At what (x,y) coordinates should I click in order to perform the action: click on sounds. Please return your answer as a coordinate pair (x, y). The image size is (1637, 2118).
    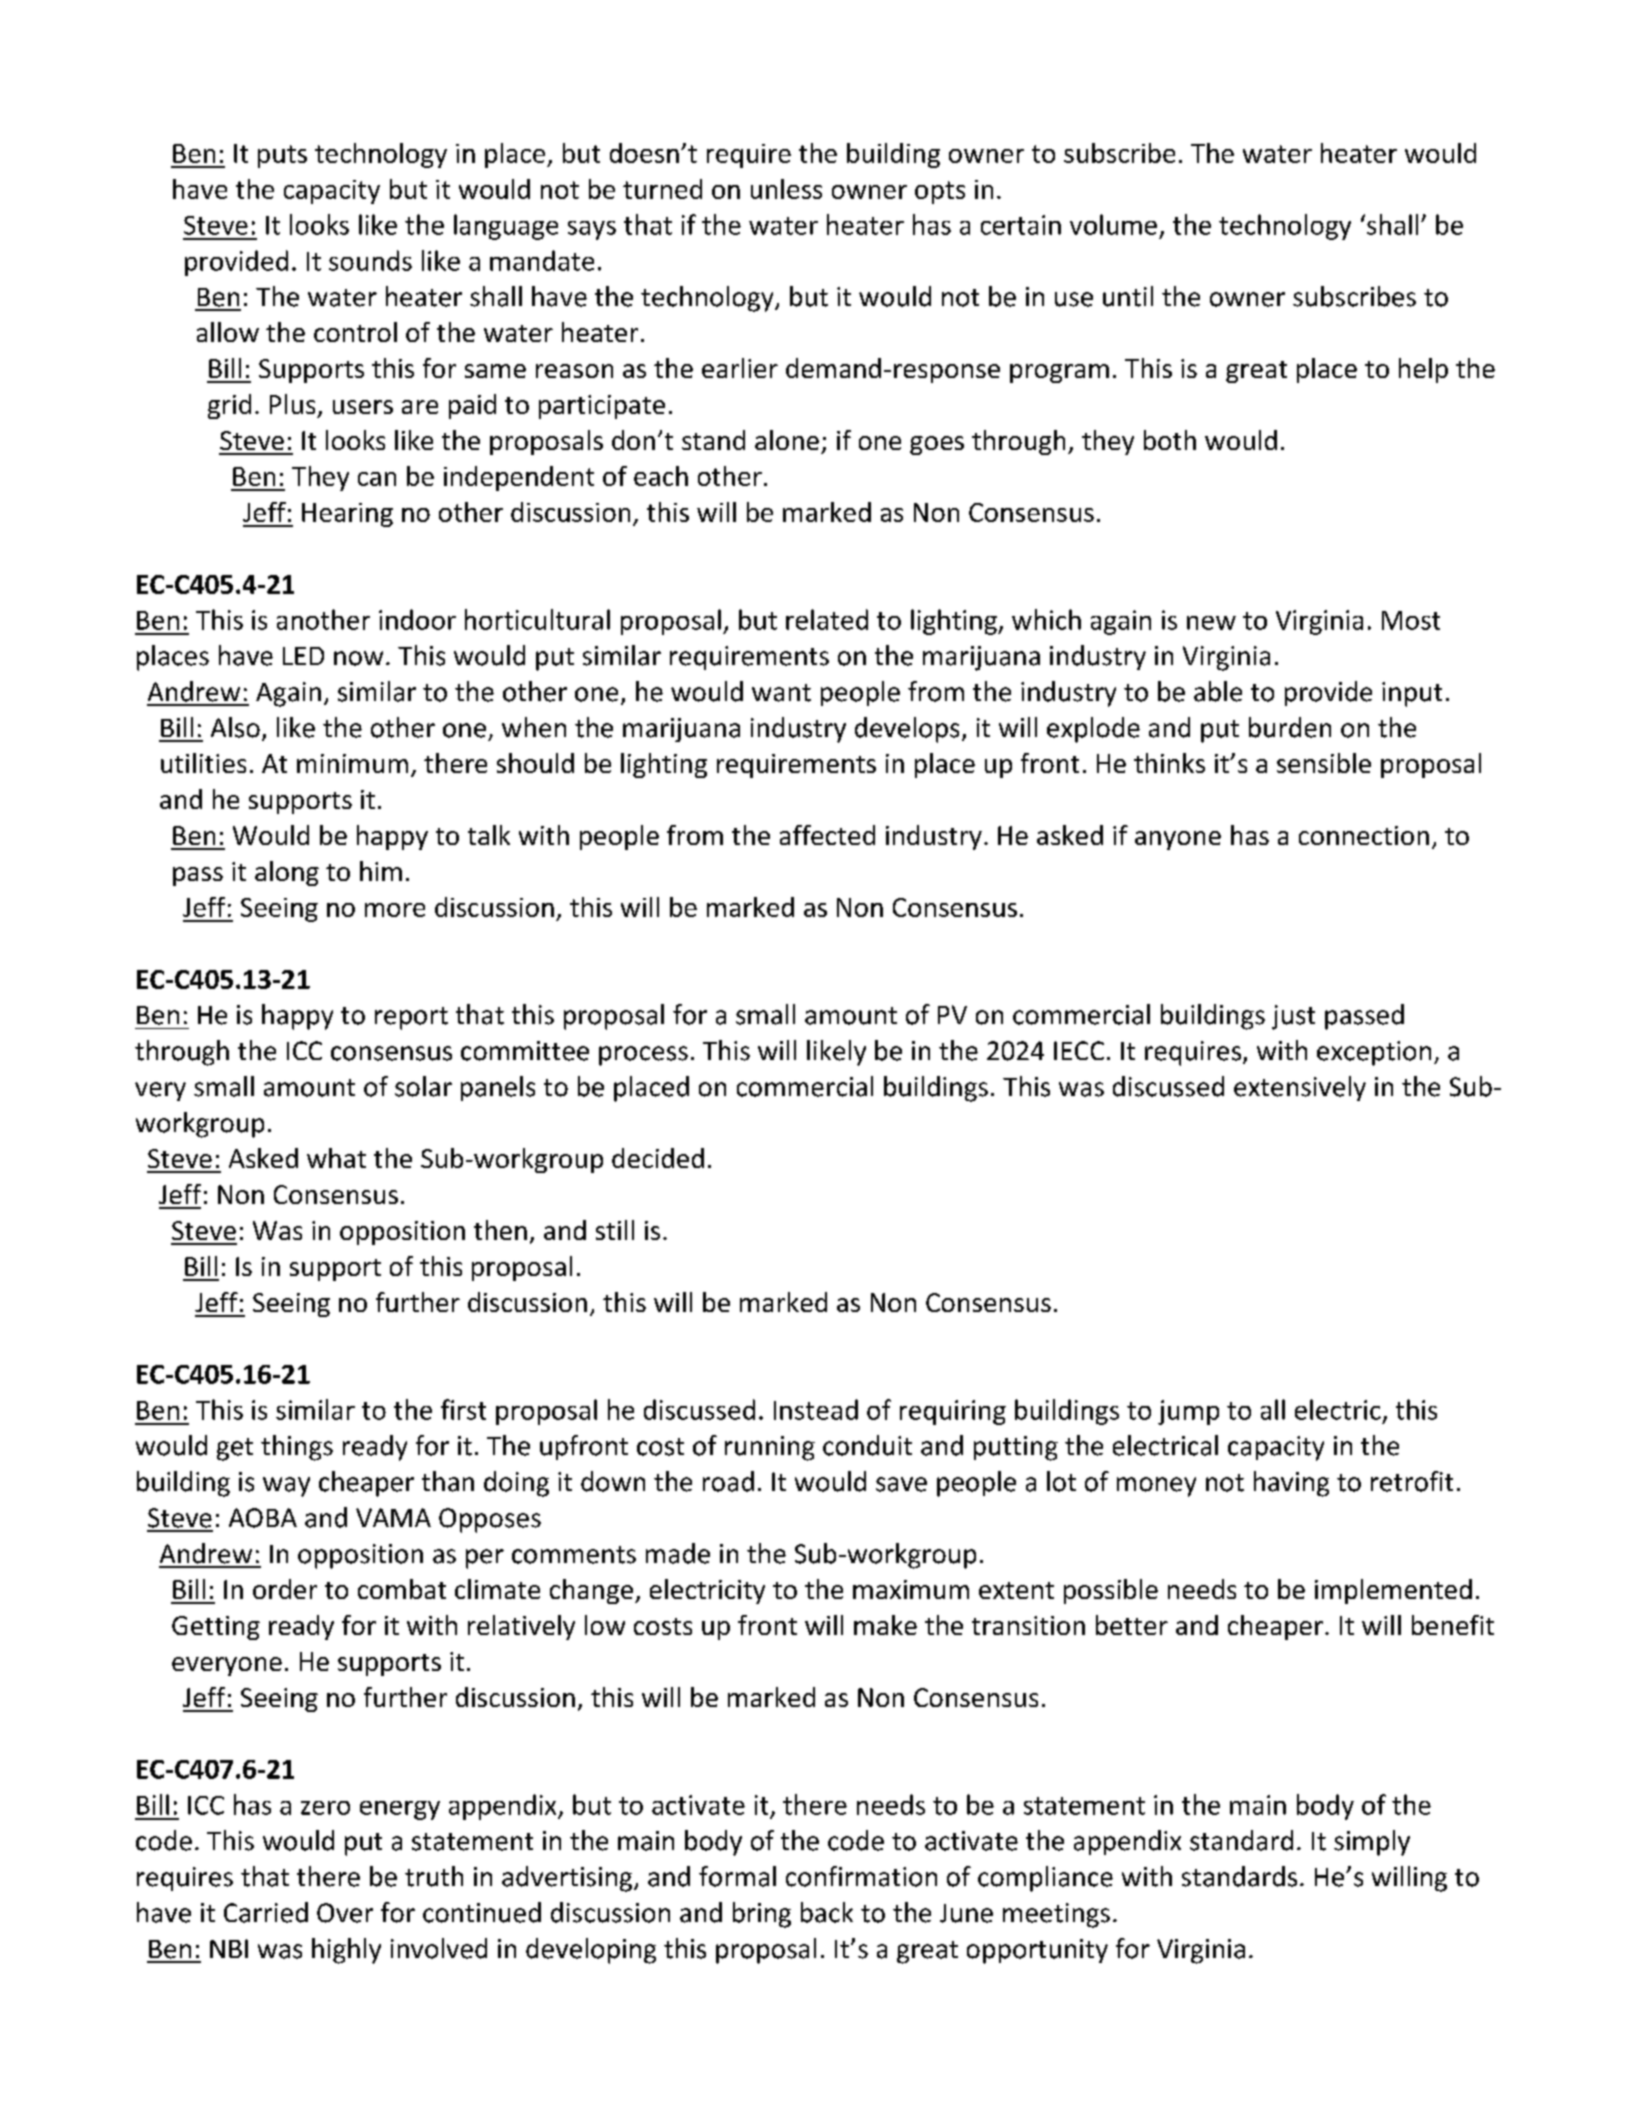
    Looking at the image, I should click on (370, 260).
